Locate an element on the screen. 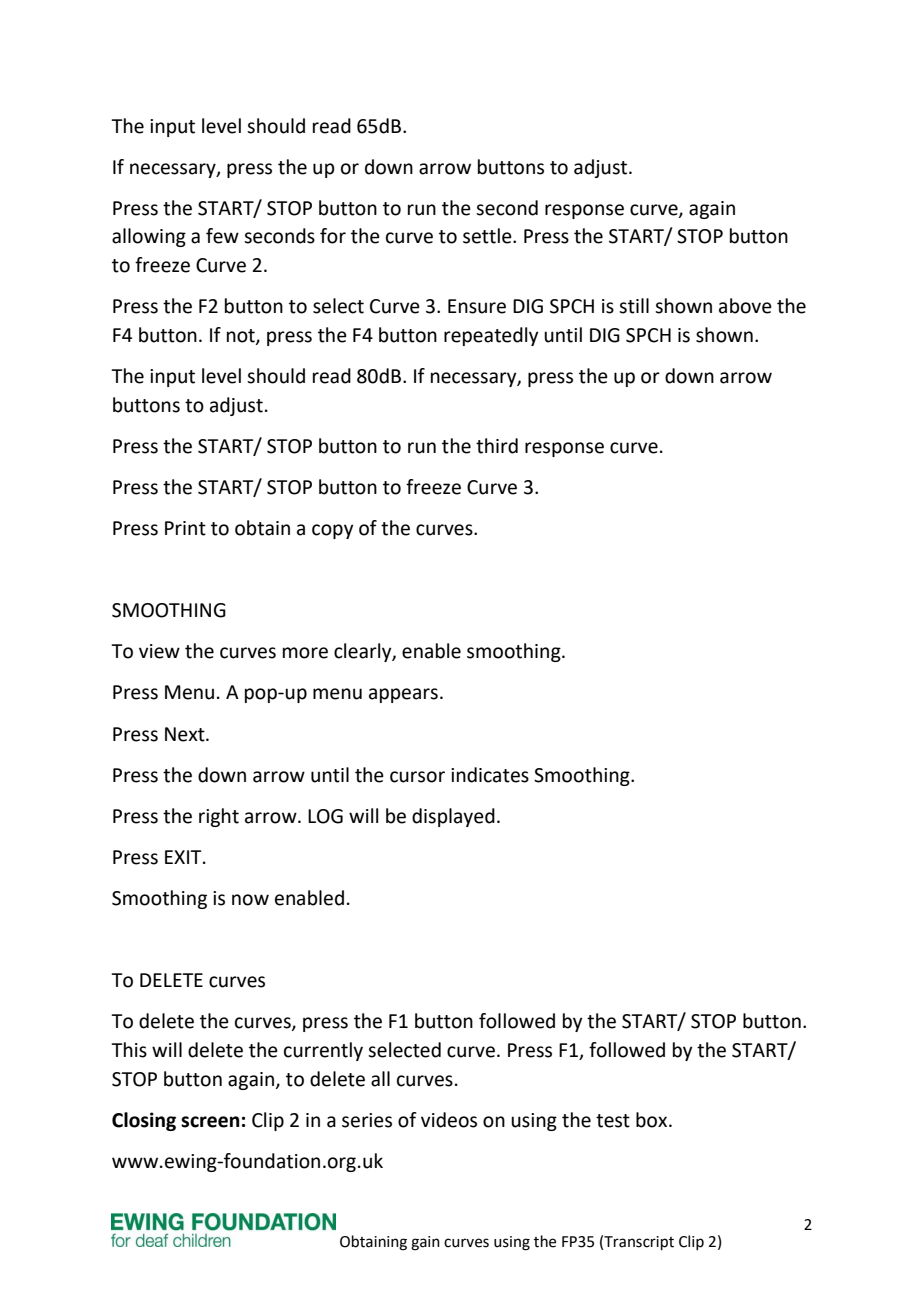  now is located at coordinates (250, 900).
